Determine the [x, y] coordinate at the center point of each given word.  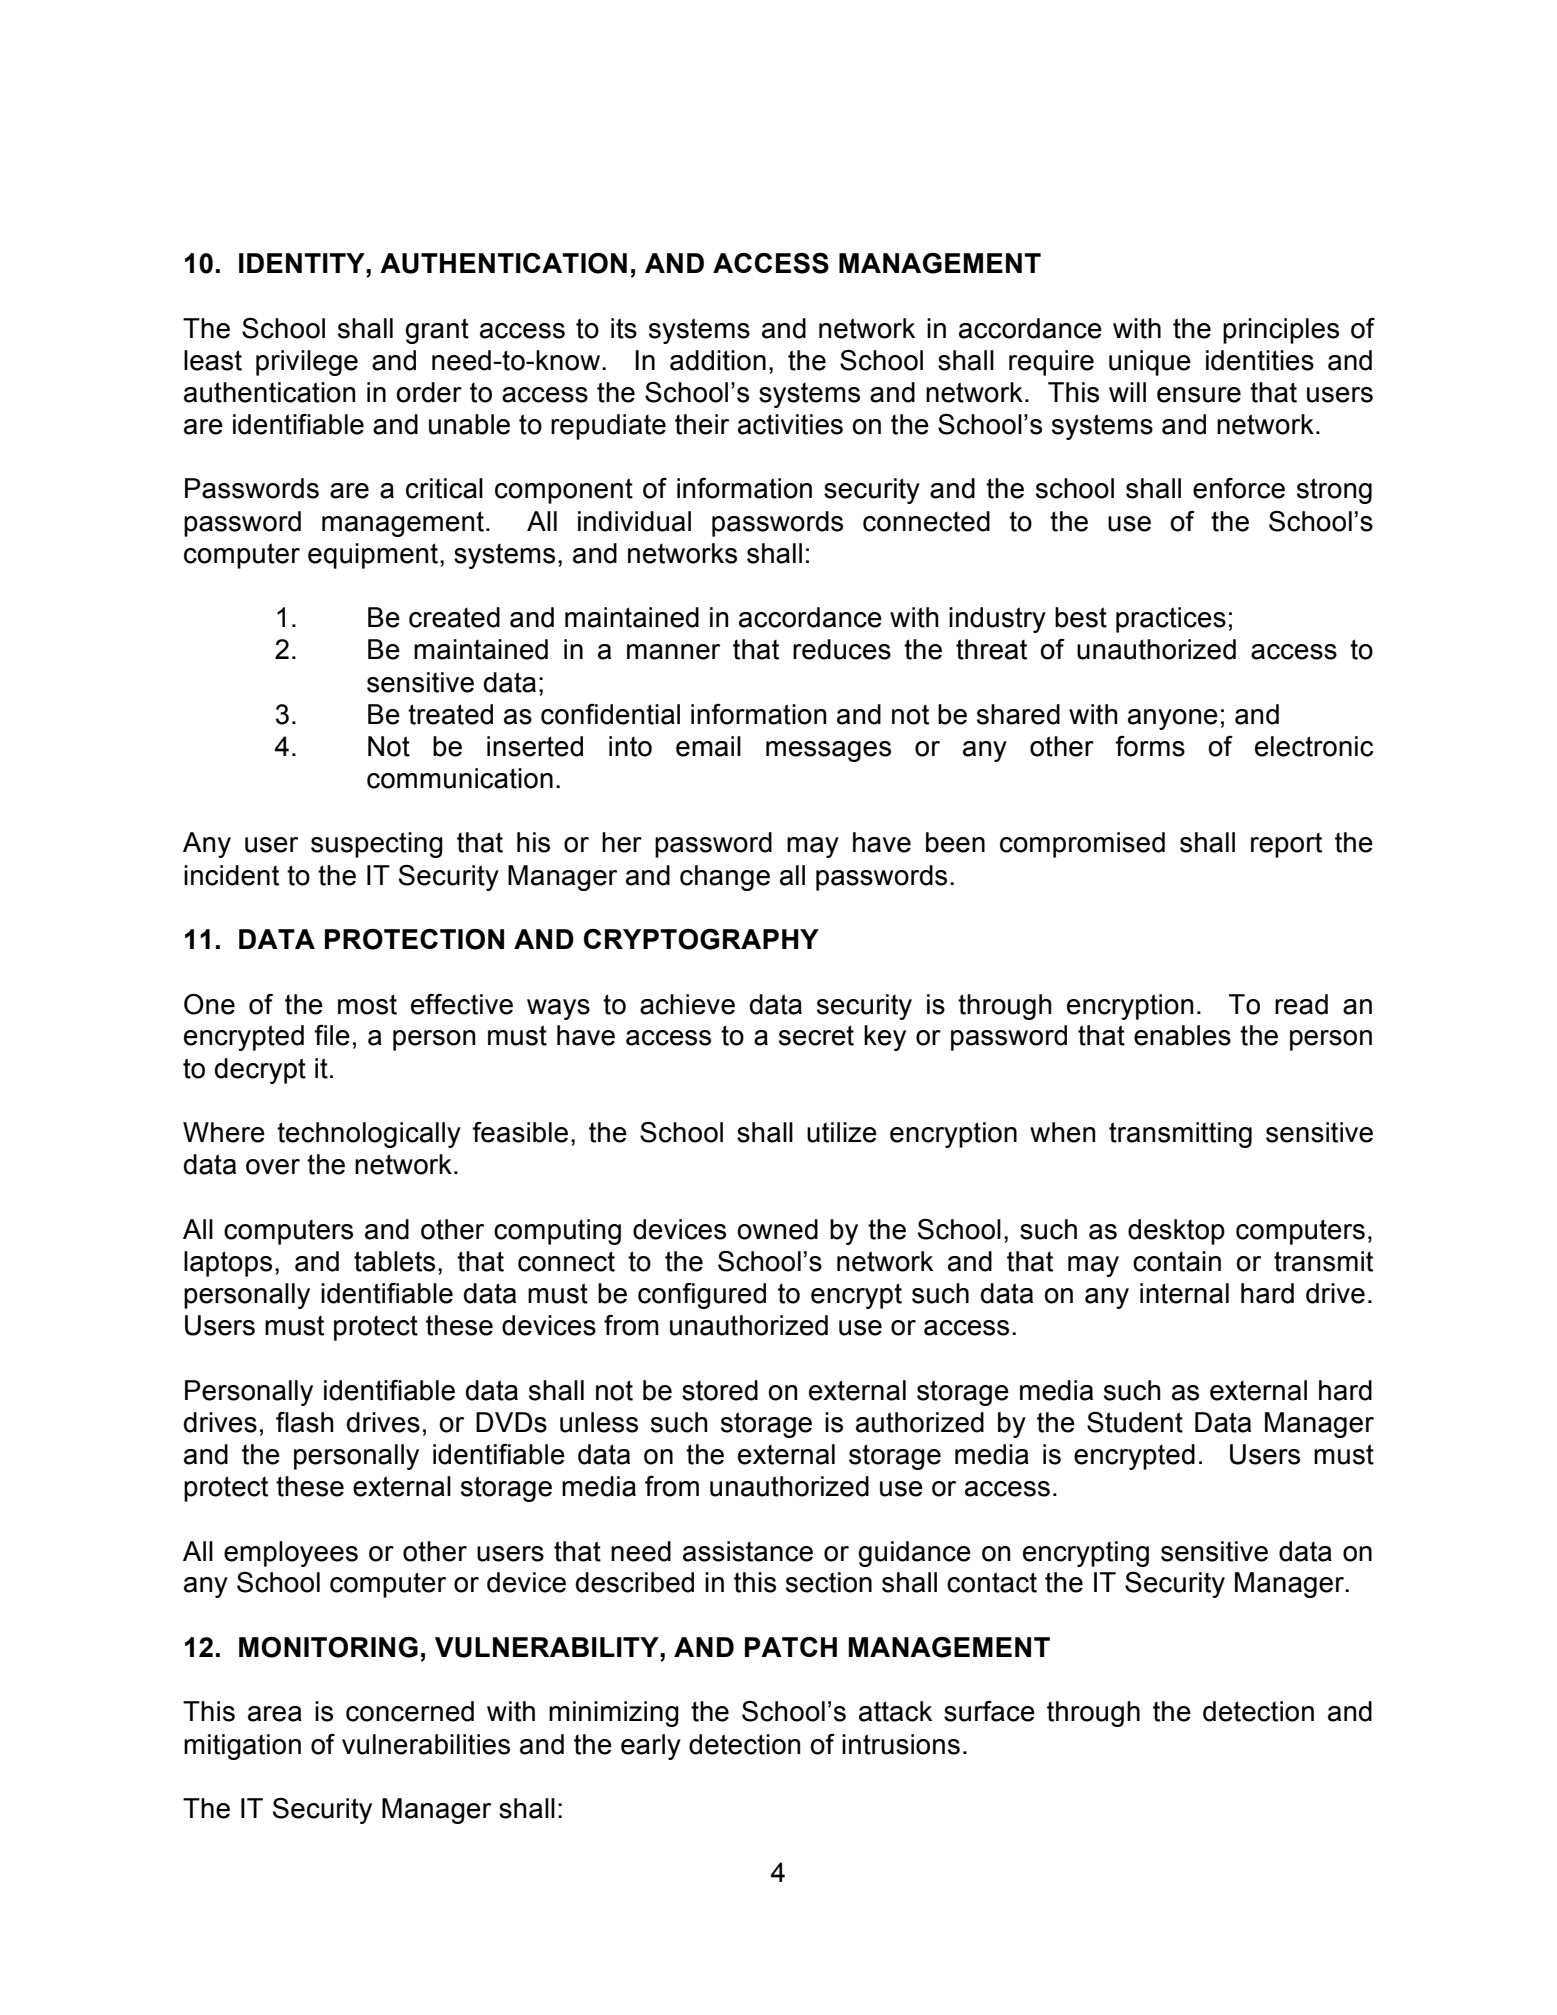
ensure [1199, 395]
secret [816, 1035]
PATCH [791, 1647]
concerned [410, 1711]
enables [1182, 1035]
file [332, 1035]
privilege [307, 363]
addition [718, 360]
